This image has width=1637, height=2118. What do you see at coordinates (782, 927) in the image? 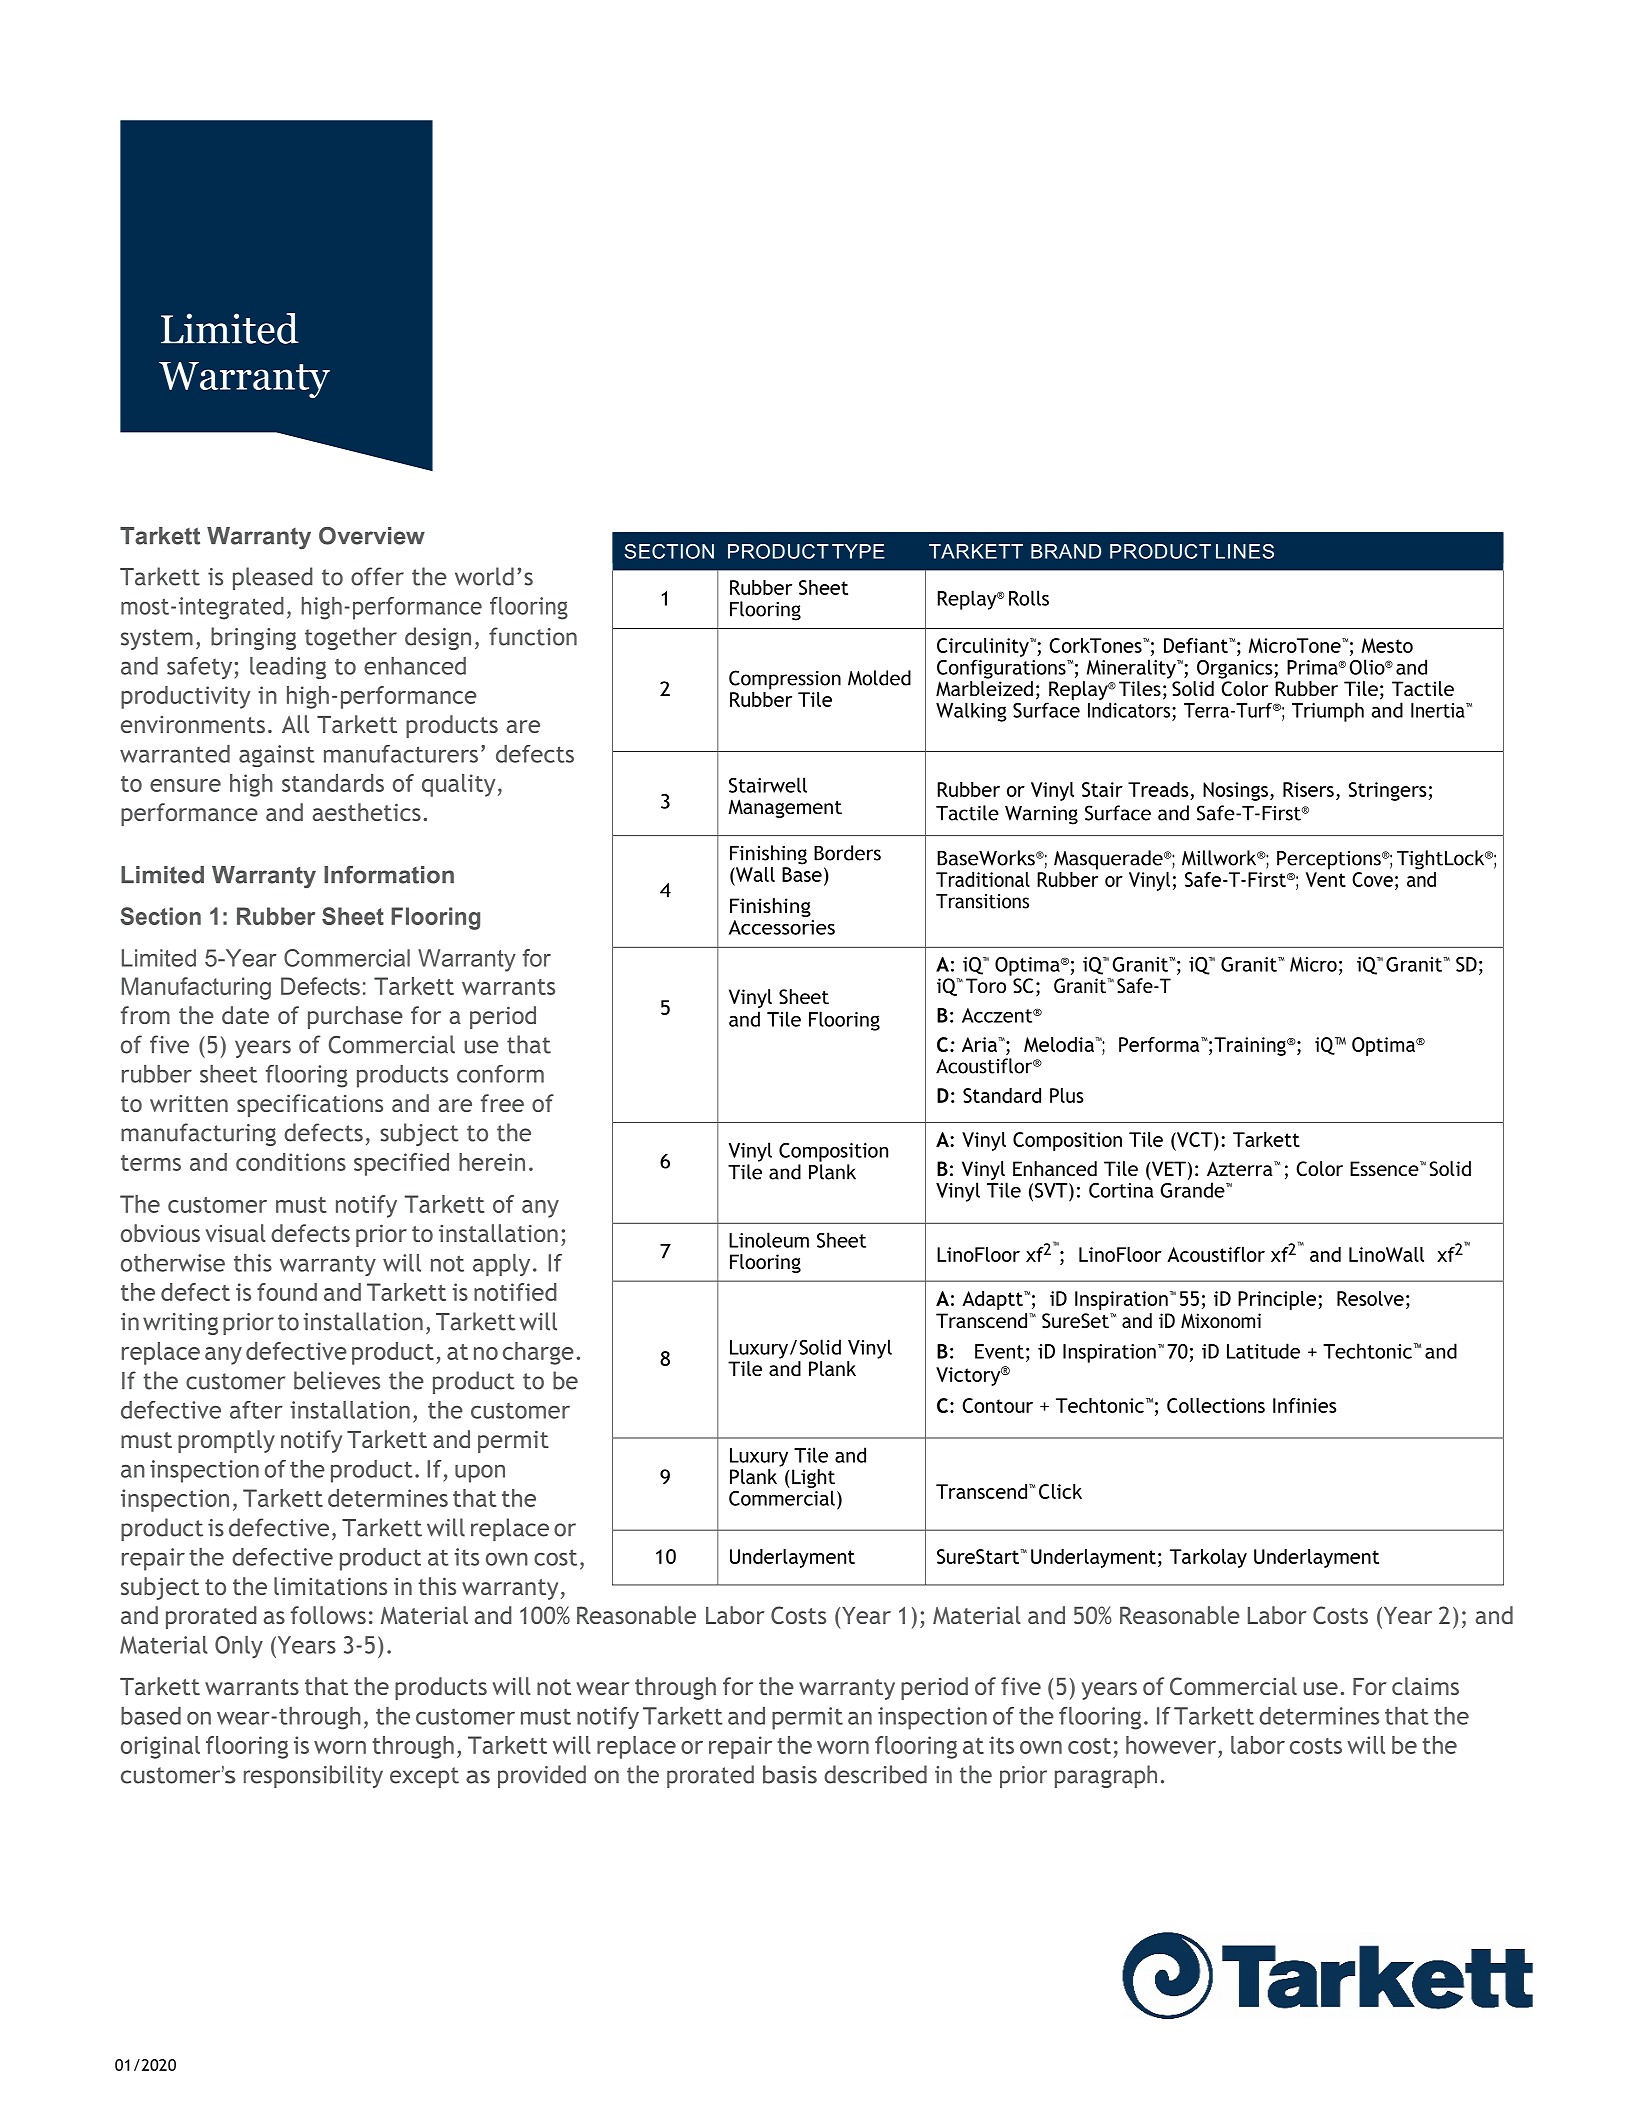
I see `Accessories` at bounding box center [782, 927].
